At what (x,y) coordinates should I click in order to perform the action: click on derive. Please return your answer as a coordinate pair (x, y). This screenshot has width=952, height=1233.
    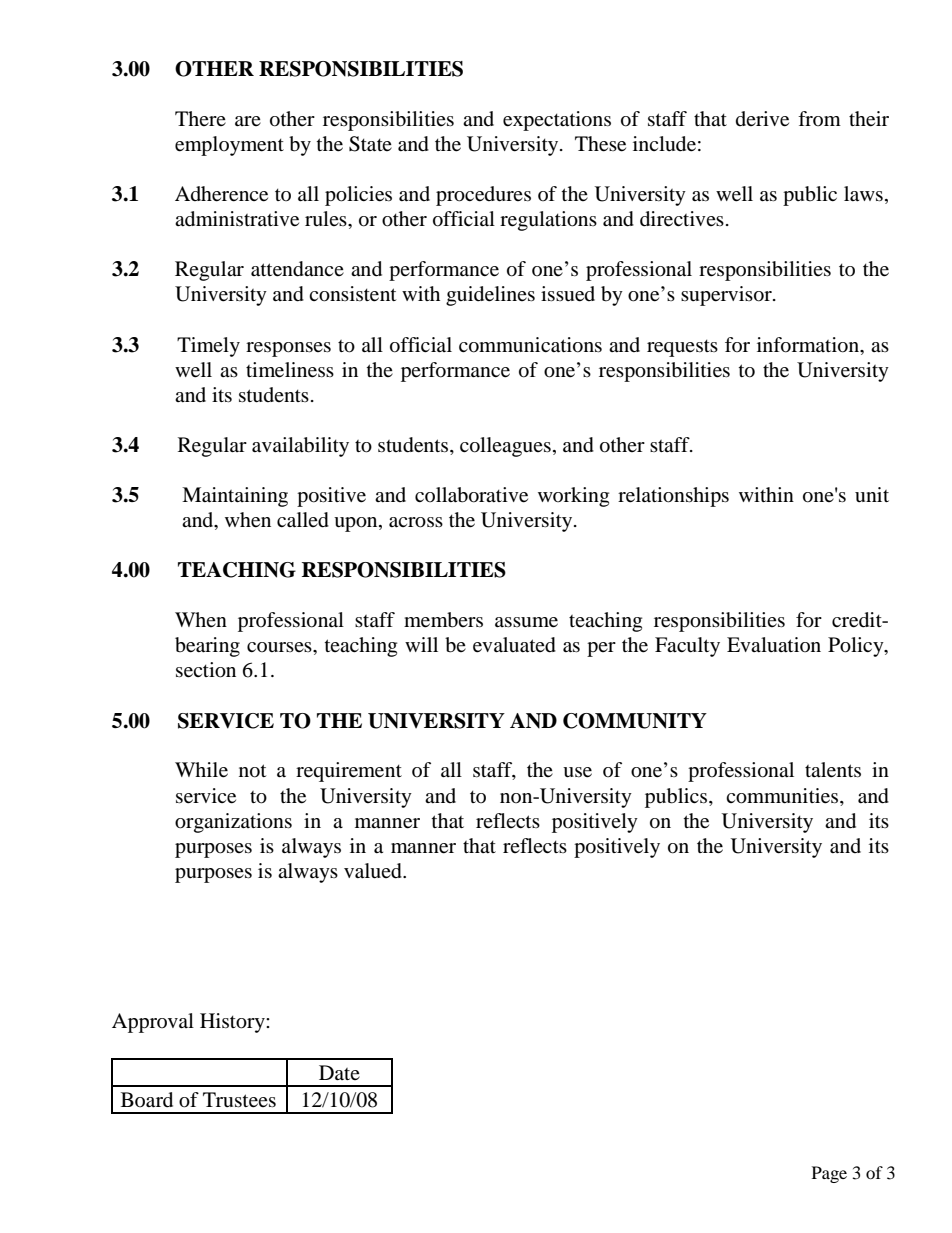
    Looking at the image, I should click on (762, 119).
